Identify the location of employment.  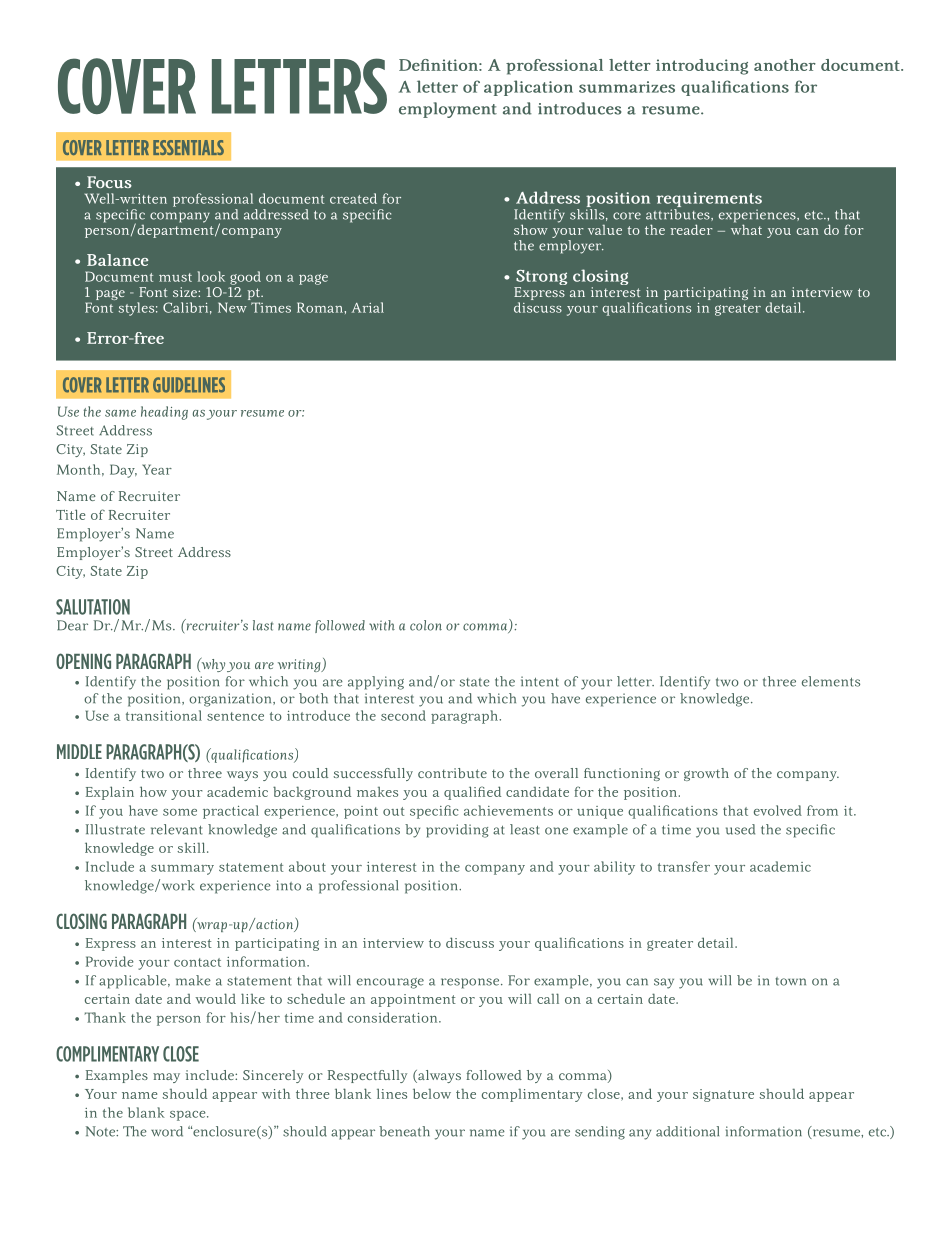
(448, 110).
